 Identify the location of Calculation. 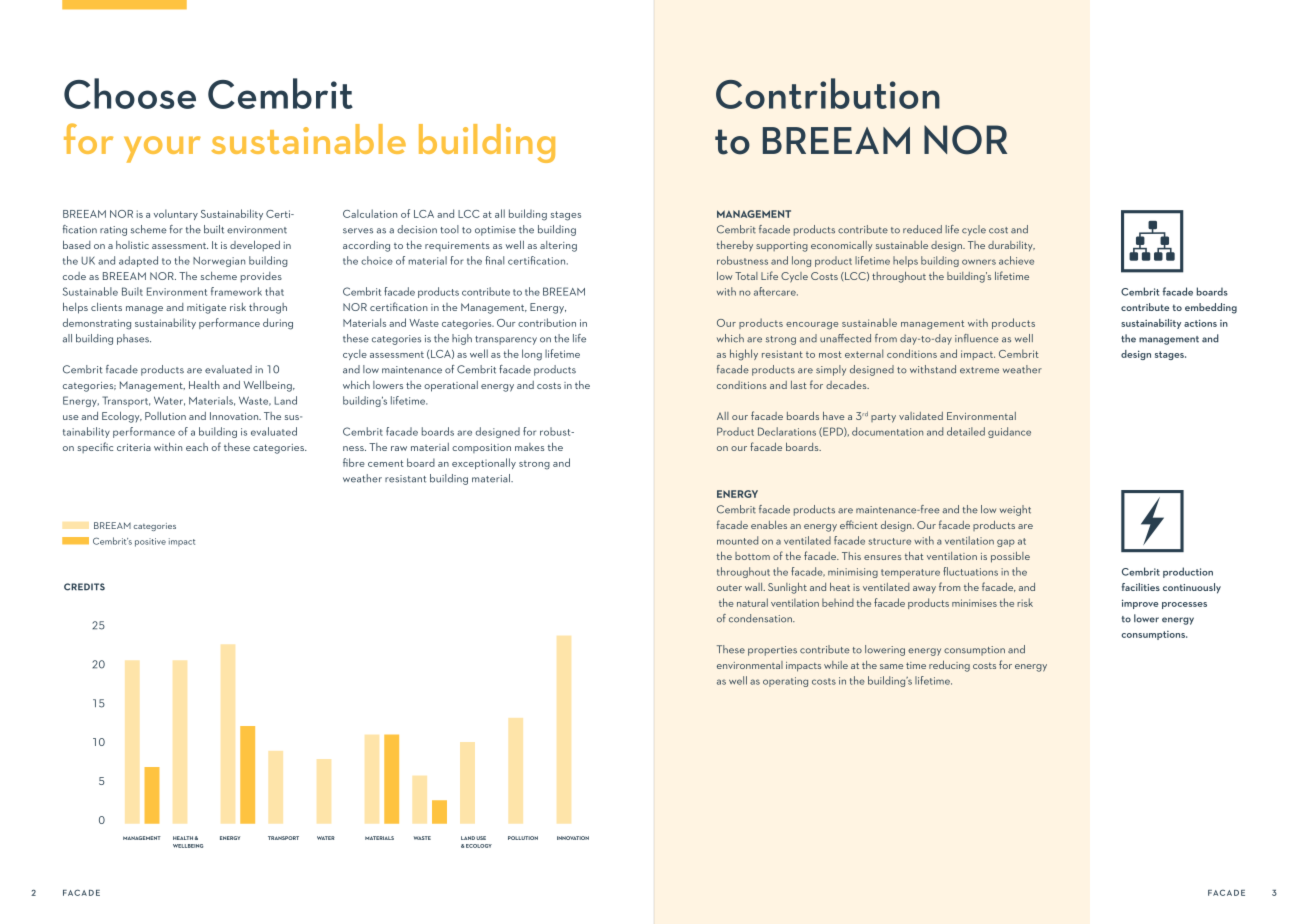
(370, 213).
